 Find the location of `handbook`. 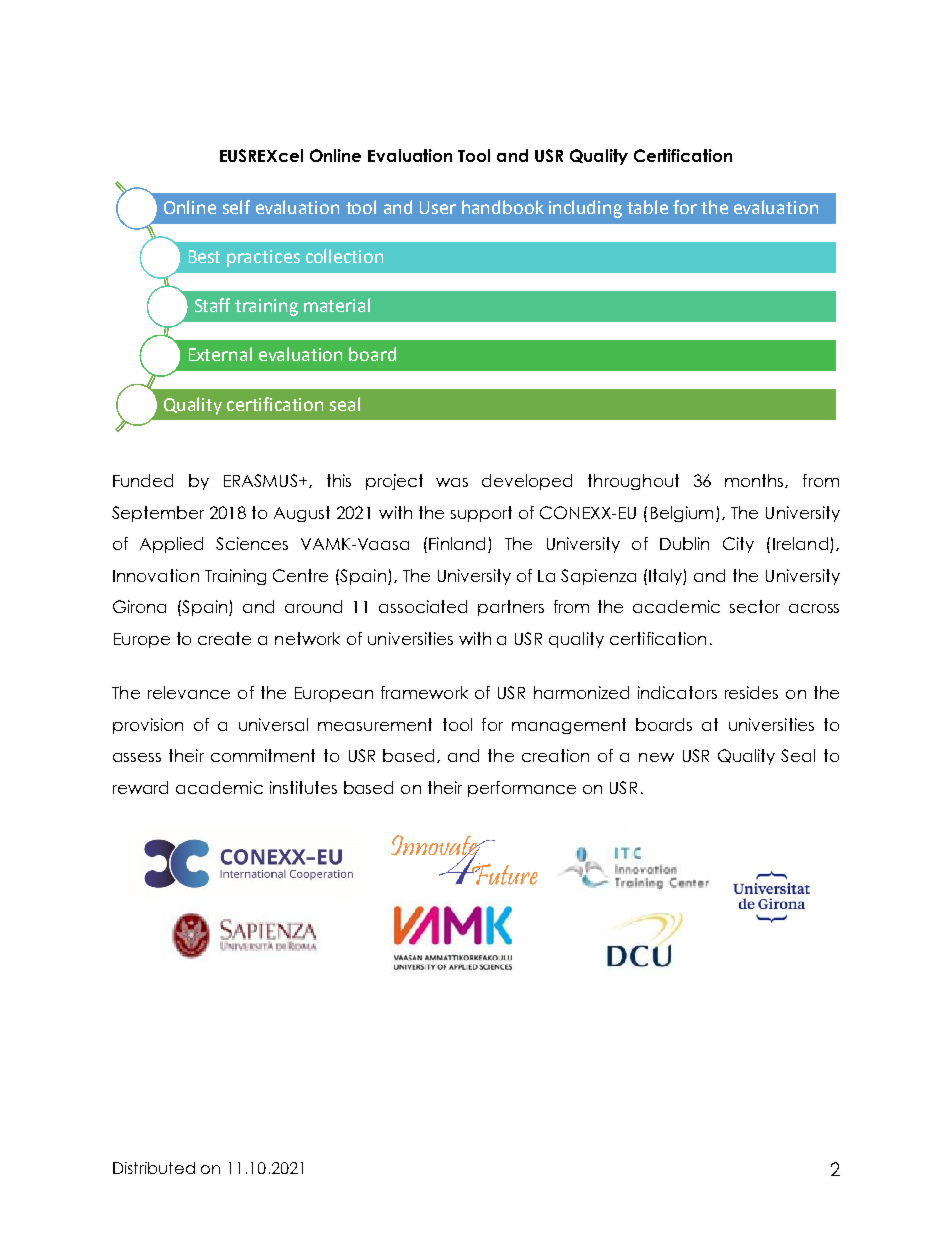

handbook is located at coordinates (503, 207).
